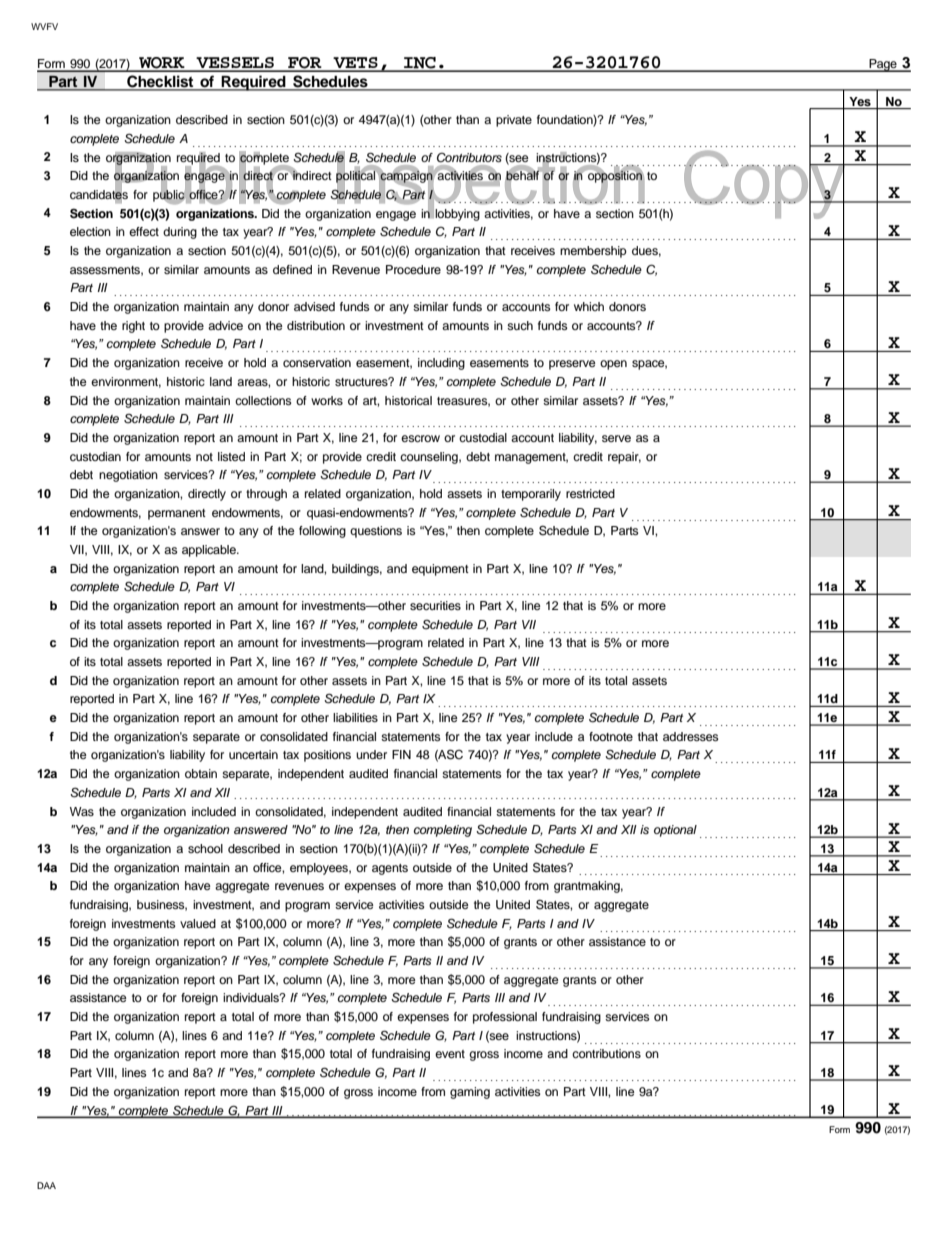 The image size is (952, 1233). What do you see at coordinates (210, 551) in the screenshot?
I see `applicable` at bounding box center [210, 551].
